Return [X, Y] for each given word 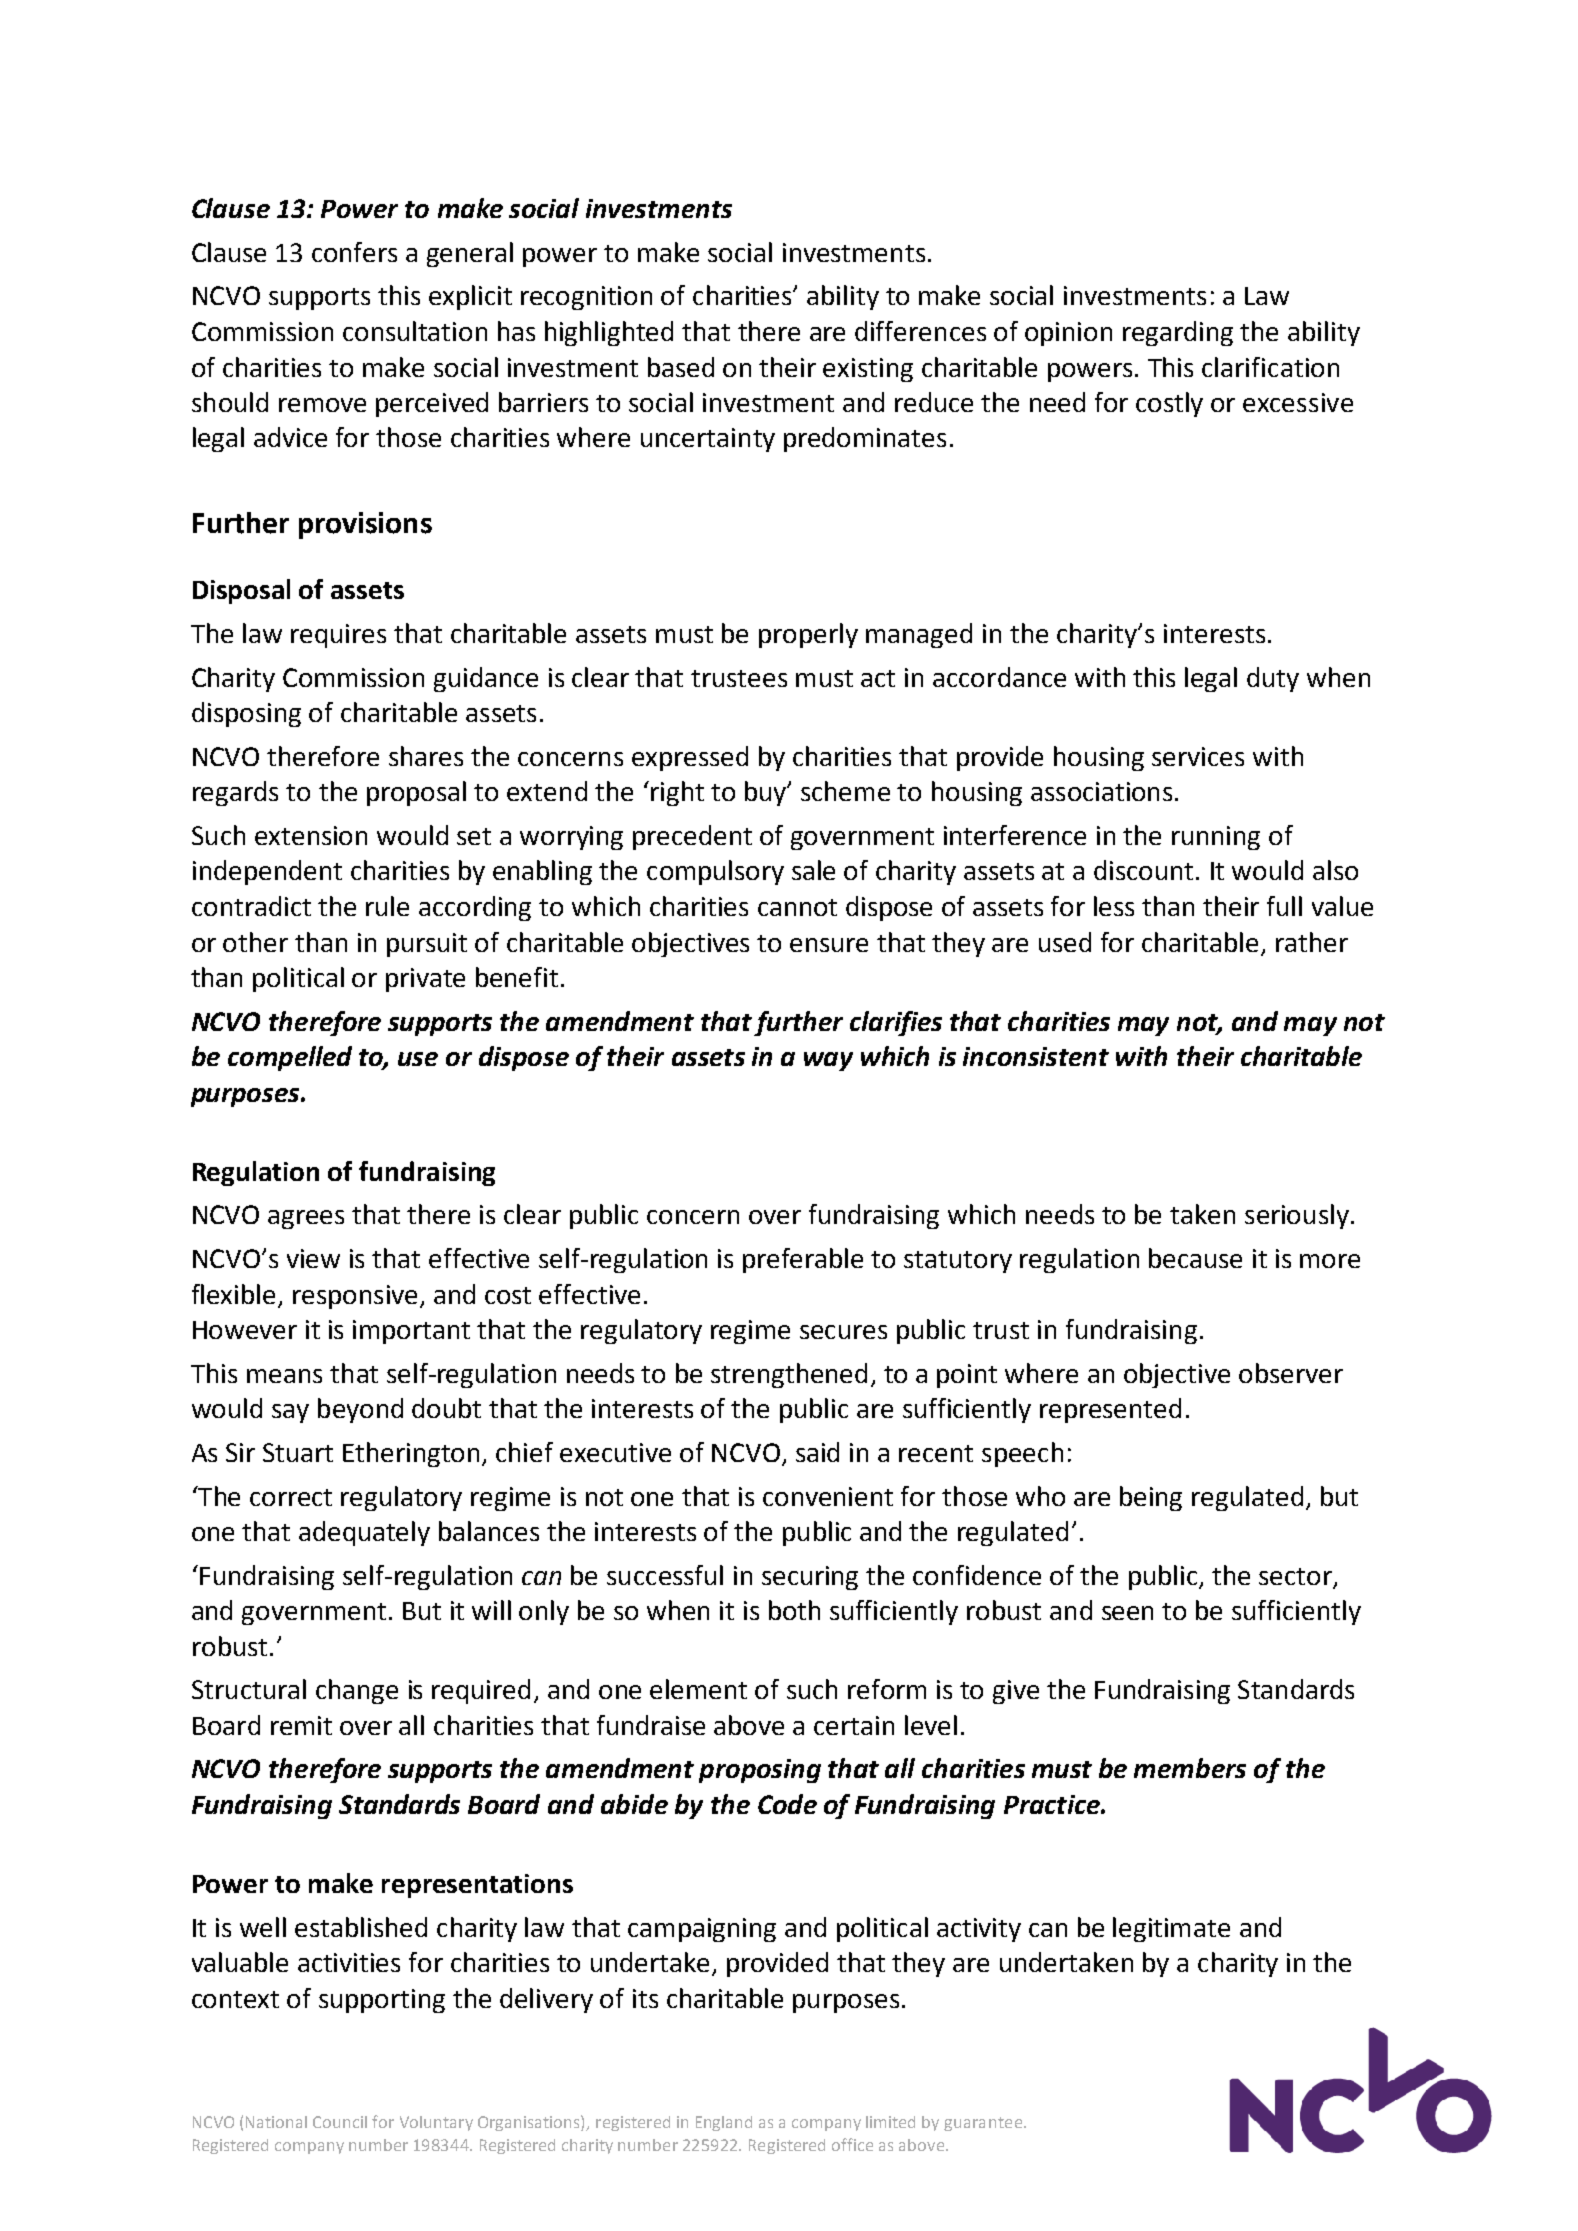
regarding [1178, 333]
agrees [306, 1219]
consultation [415, 331]
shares [426, 756]
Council [340, 2122]
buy [767, 793]
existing [868, 370]
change [357, 1691]
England [724, 2123]
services [1198, 756]
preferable [803, 1260]
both [794, 1610]
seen [1127, 1613]
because [1195, 1258]
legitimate [1171, 1929]
